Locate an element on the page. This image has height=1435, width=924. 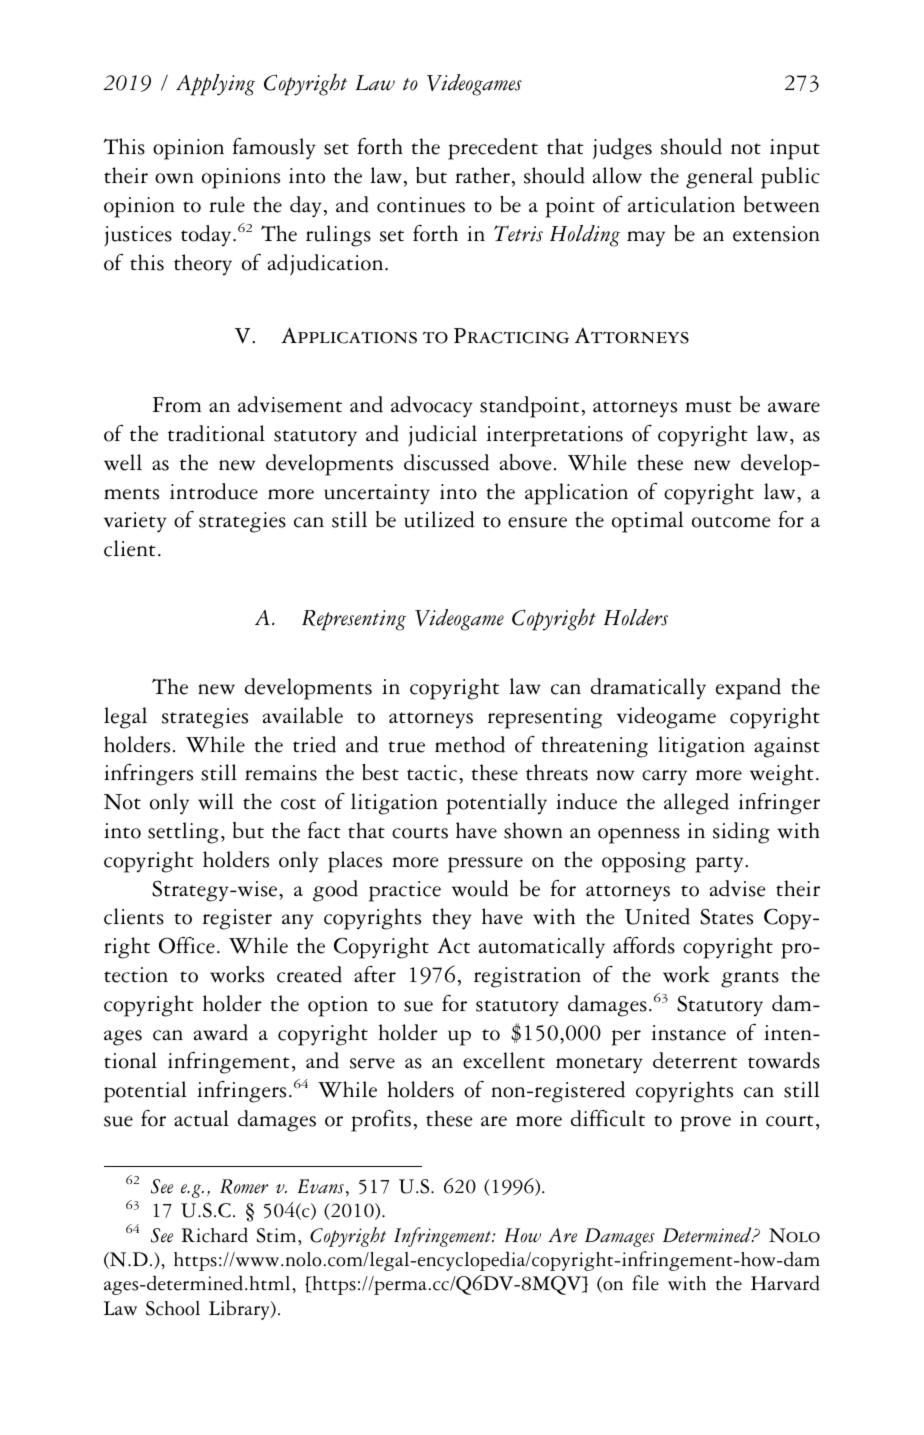
variety is located at coordinates (135, 522).
